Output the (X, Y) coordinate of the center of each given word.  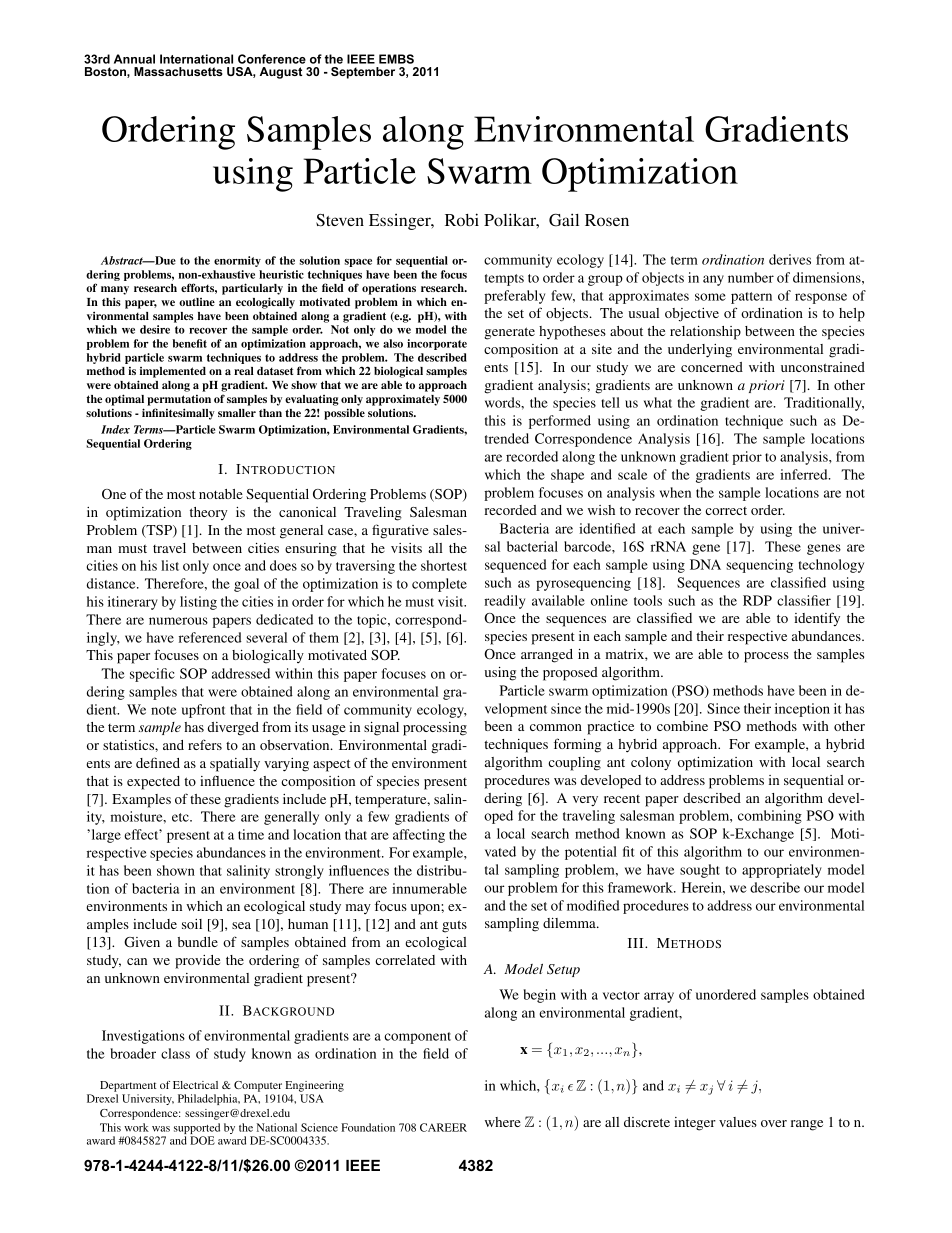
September (363, 73)
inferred (805, 474)
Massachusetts (178, 71)
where (503, 1122)
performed (560, 422)
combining (770, 817)
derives (790, 259)
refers (205, 744)
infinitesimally (178, 414)
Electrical (195, 1085)
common (556, 727)
